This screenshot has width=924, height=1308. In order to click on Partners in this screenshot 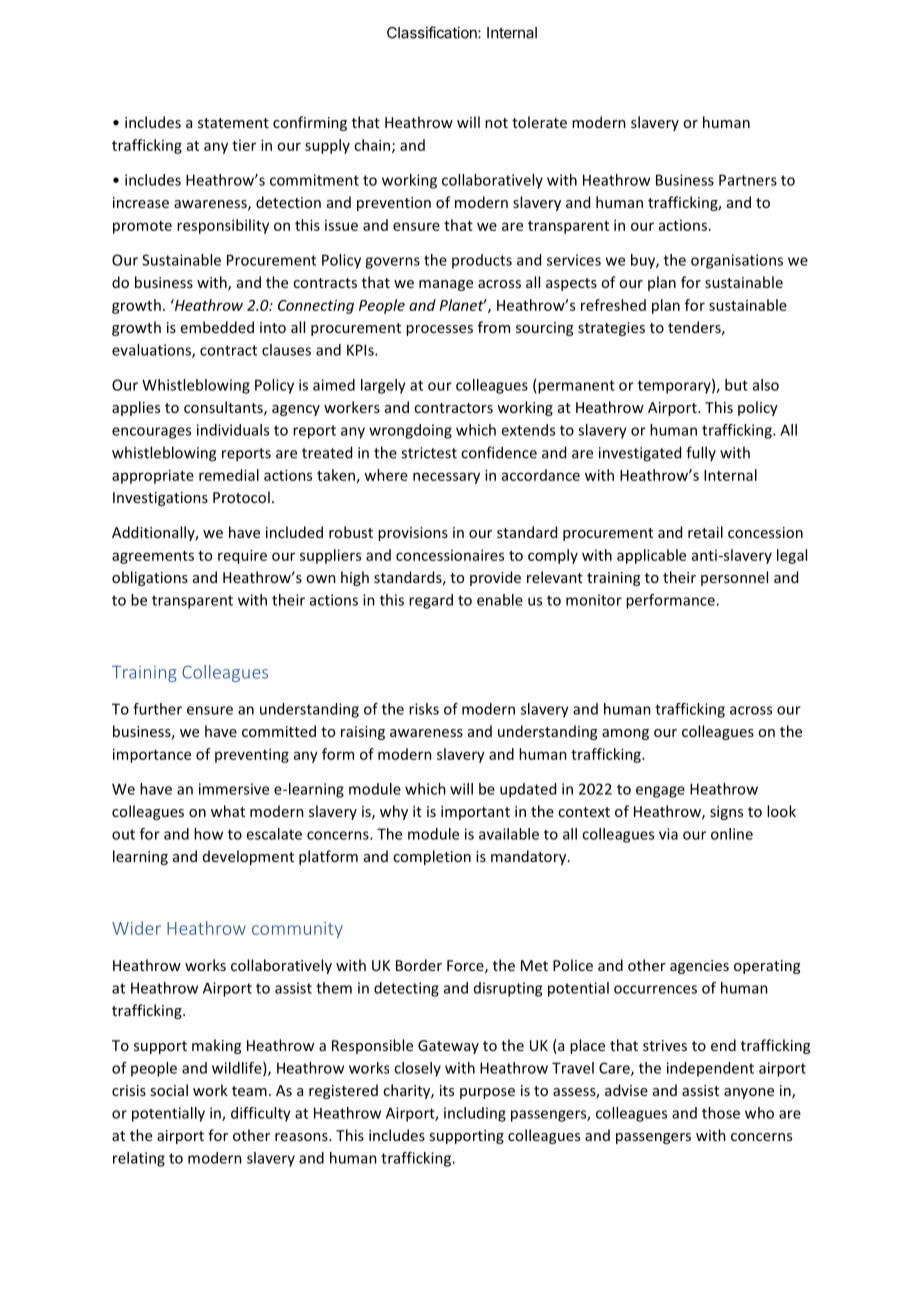, I will do `click(748, 180)`.
